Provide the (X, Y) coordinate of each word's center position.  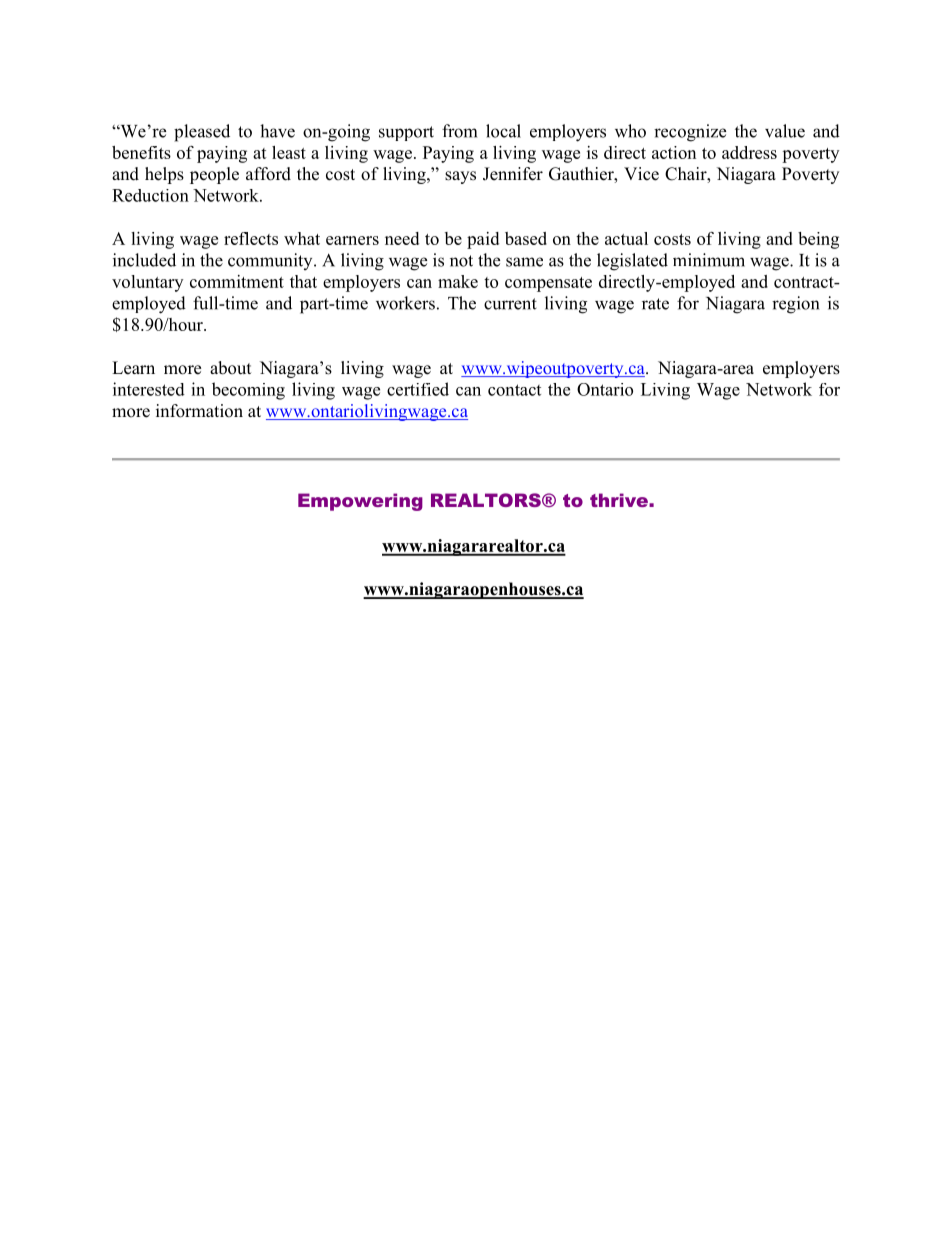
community (271, 261)
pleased (202, 133)
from (459, 131)
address (749, 152)
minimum (709, 260)
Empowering (360, 502)
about (230, 368)
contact (514, 390)
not (461, 261)
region (795, 305)
